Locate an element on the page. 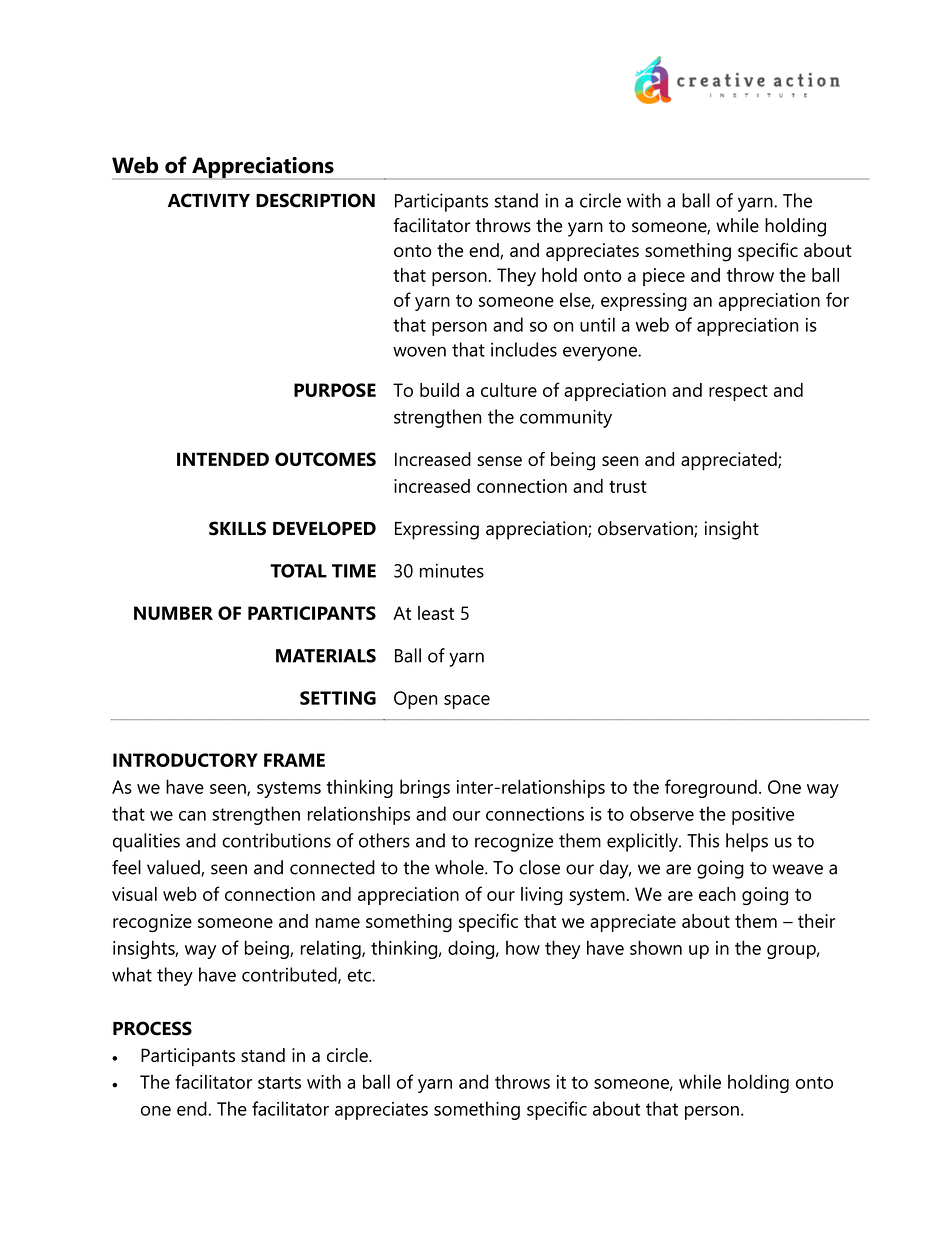 Image resolution: width=952 pixels, height=1233 pixels. INTENDED is located at coordinates (223, 459).
